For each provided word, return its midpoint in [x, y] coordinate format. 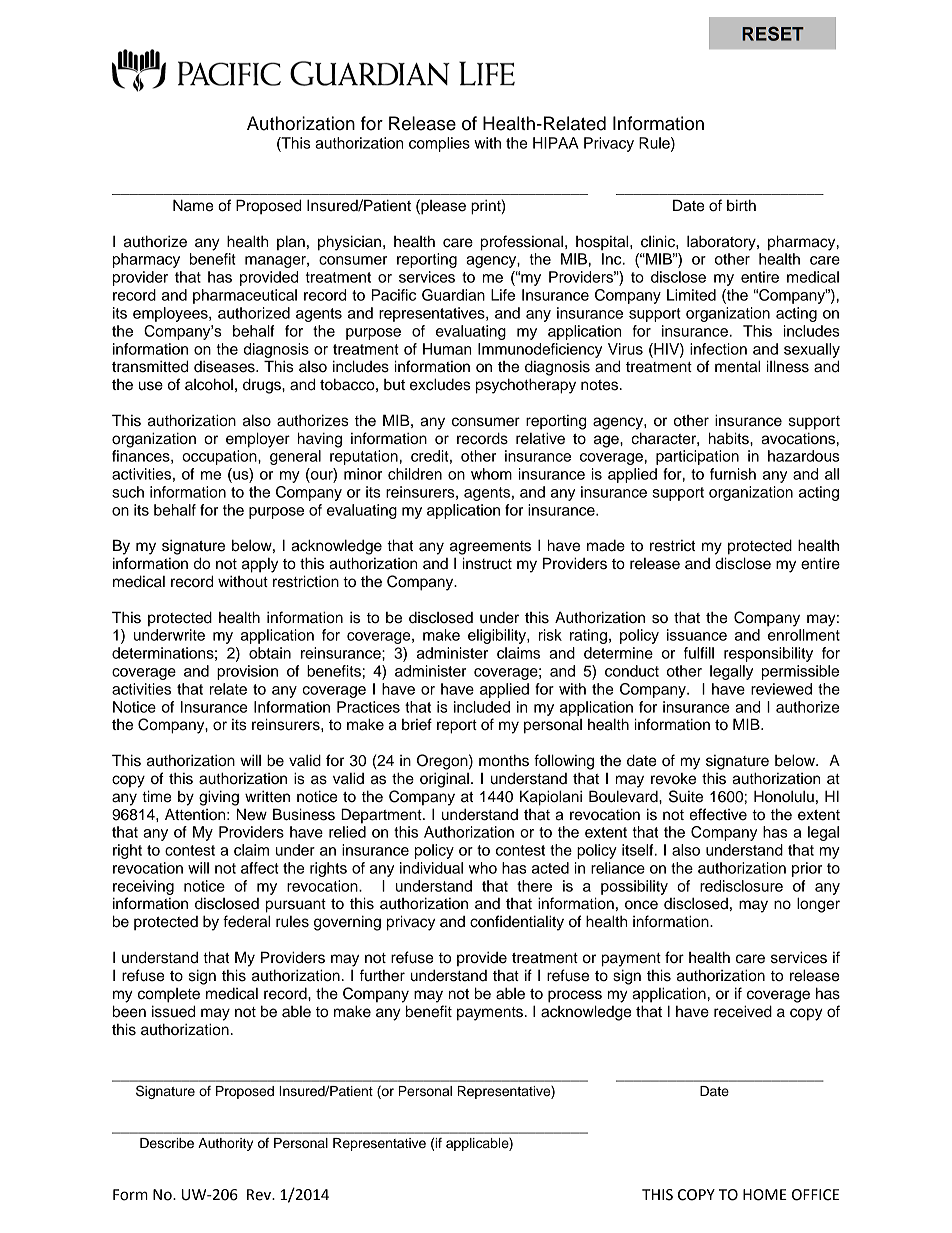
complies [439, 144]
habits [730, 438]
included [482, 707]
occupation [220, 457]
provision [247, 672]
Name [193, 205]
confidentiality [517, 923]
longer [818, 905]
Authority [225, 1144]
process [575, 996]
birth [741, 205]
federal [246, 921]
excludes [440, 384]
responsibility [768, 654]
